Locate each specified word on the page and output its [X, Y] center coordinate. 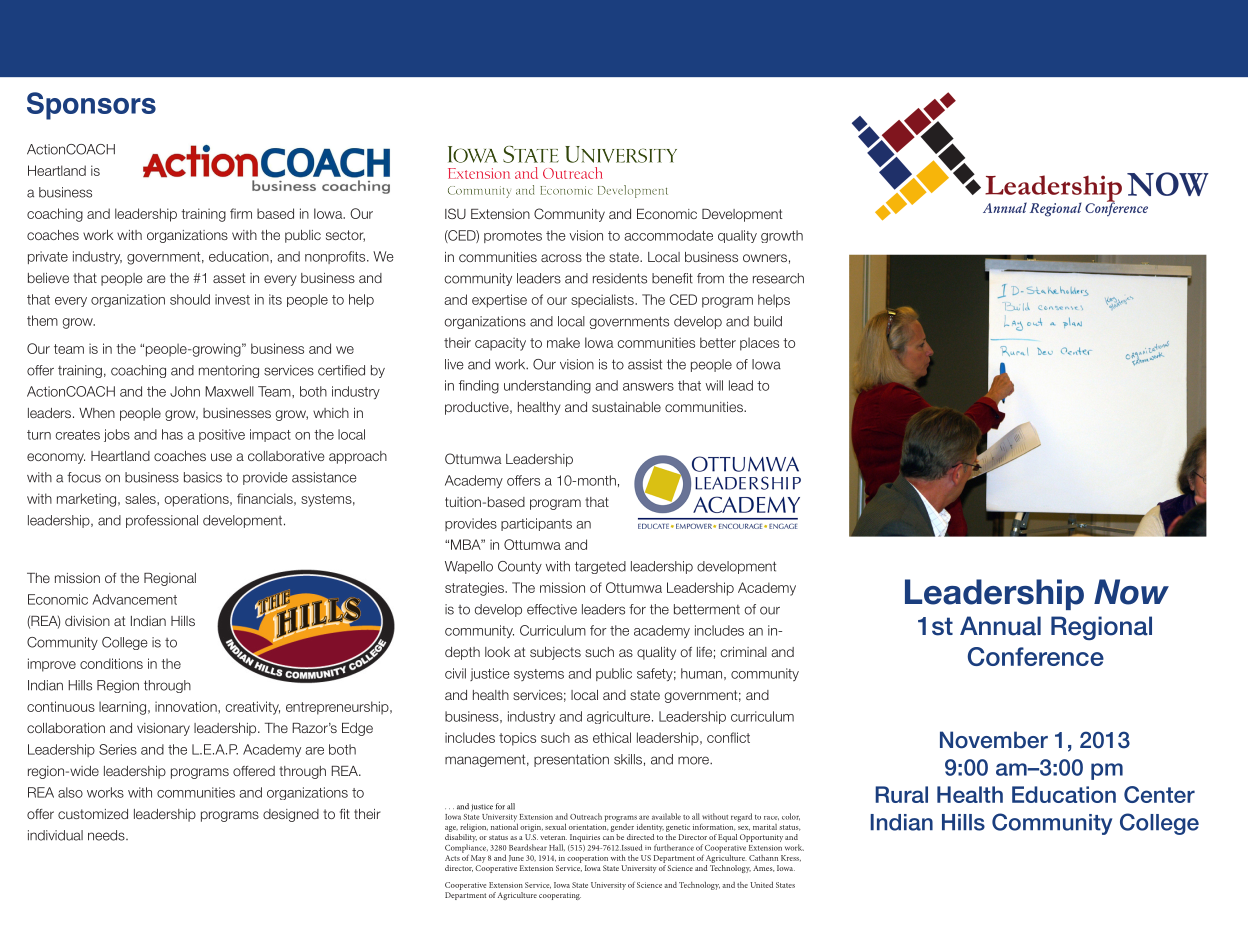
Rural [901, 794]
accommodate [668, 235]
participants [536, 524]
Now [1131, 592]
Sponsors [91, 106]
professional [162, 521]
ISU [455, 213]
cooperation [587, 859]
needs [107, 835]
